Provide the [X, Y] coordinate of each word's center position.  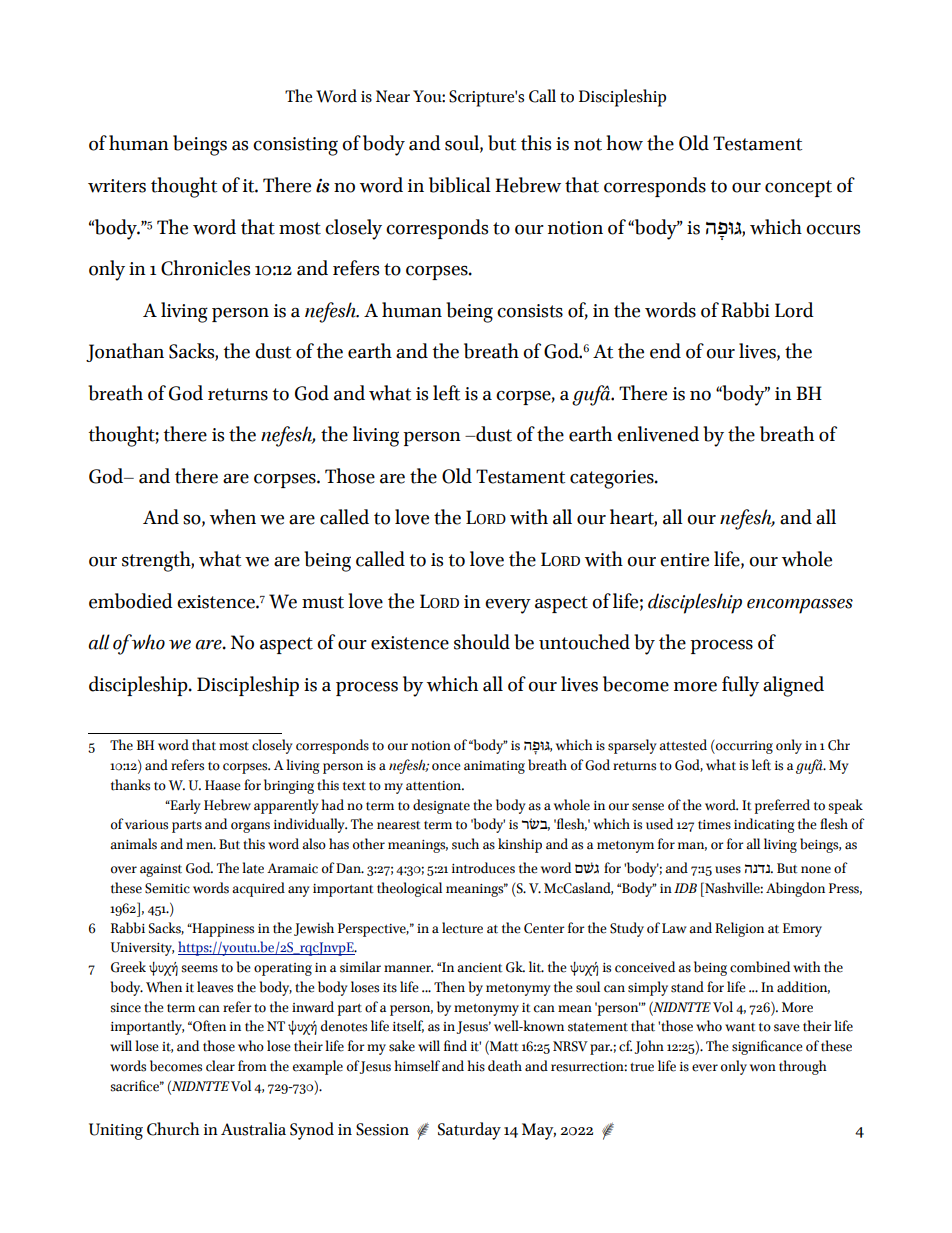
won [763, 1068]
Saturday [469, 1131]
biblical [460, 185]
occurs [833, 230]
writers [117, 186]
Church [173, 1129]
